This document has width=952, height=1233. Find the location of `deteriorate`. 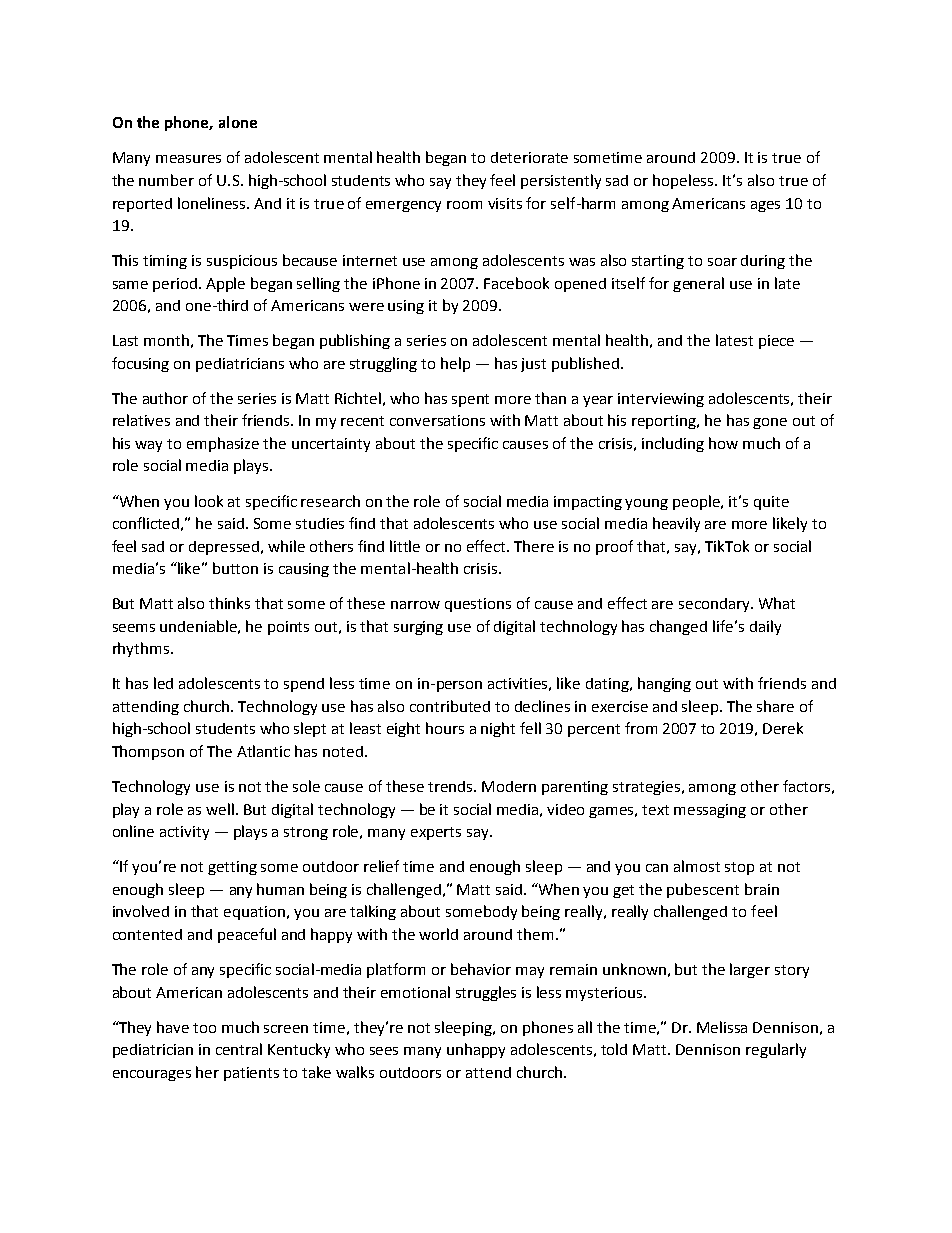

deteriorate is located at coordinates (529, 157).
